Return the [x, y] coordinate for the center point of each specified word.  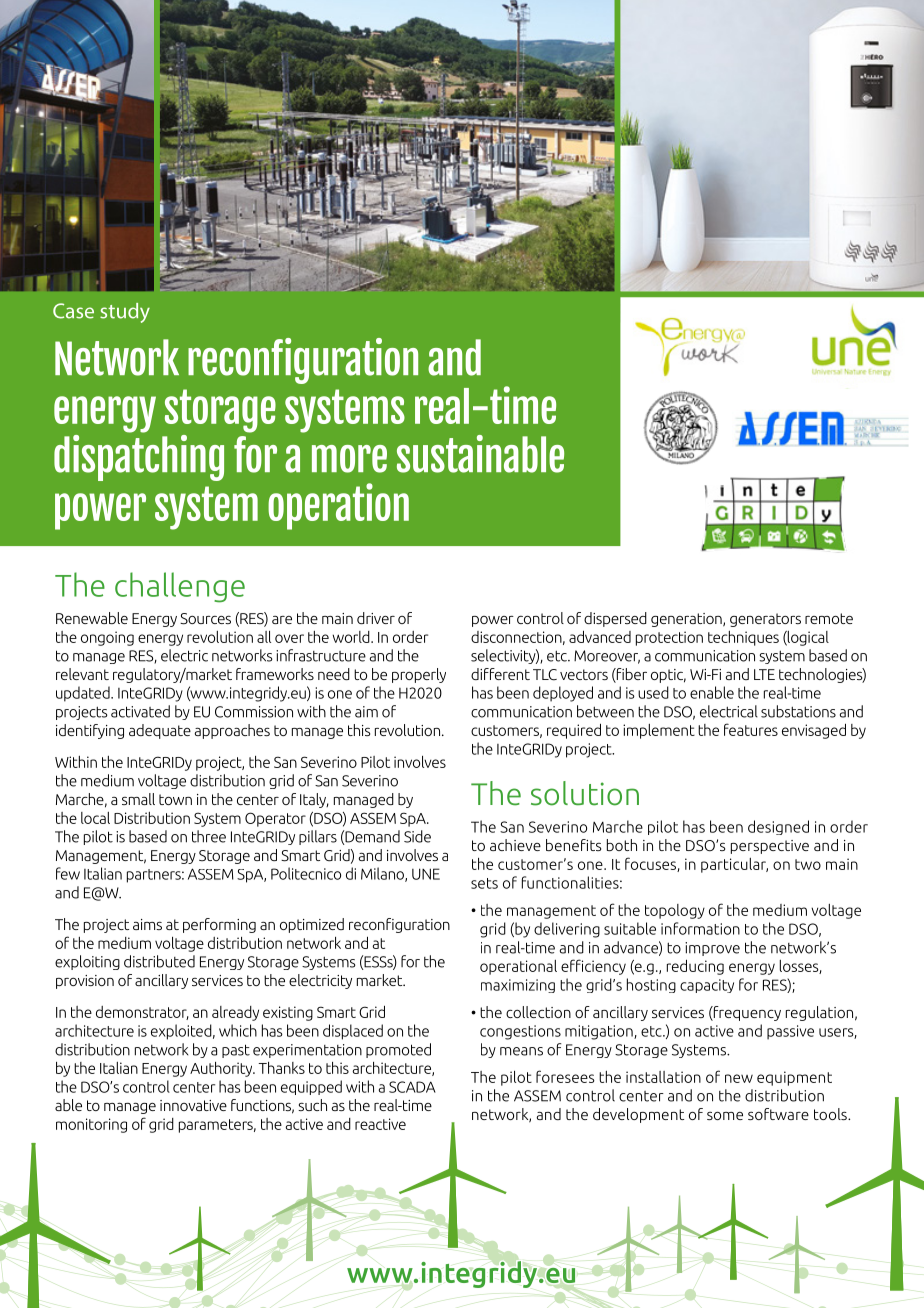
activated [140, 711]
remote [829, 618]
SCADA [412, 1087]
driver [376, 618]
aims [147, 924]
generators [765, 620]
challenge [180, 587]
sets [484, 883]
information [700, 928]
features [751, 729]
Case [73, 311]
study [125, 313]
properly [419, 675]
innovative [193, 1105]
